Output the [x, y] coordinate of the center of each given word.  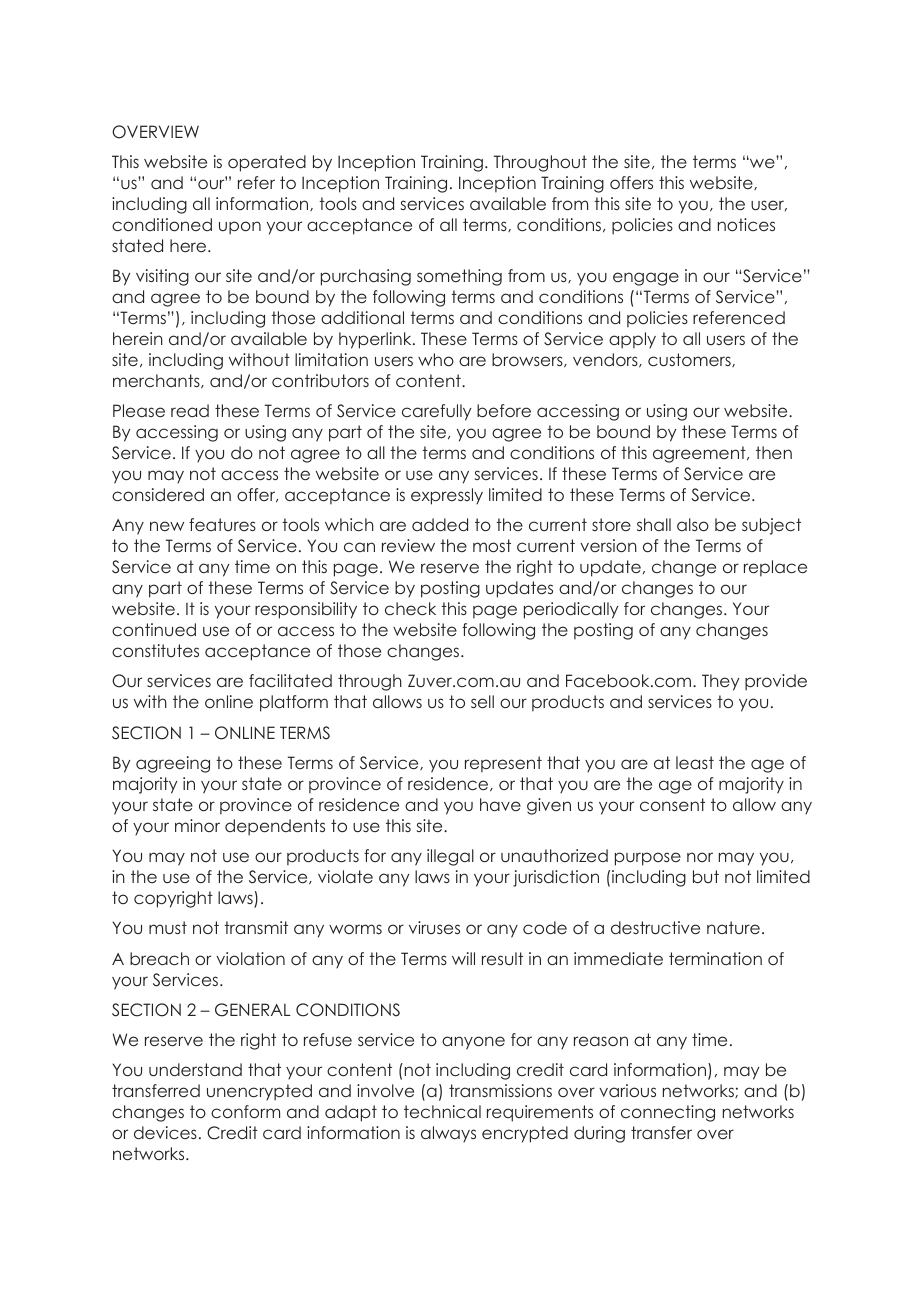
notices [746, 224]
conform [245, 1111]
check [410, 608]
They [720, 682]
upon [240, 228]
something [459, 277]
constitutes [155, 650]
